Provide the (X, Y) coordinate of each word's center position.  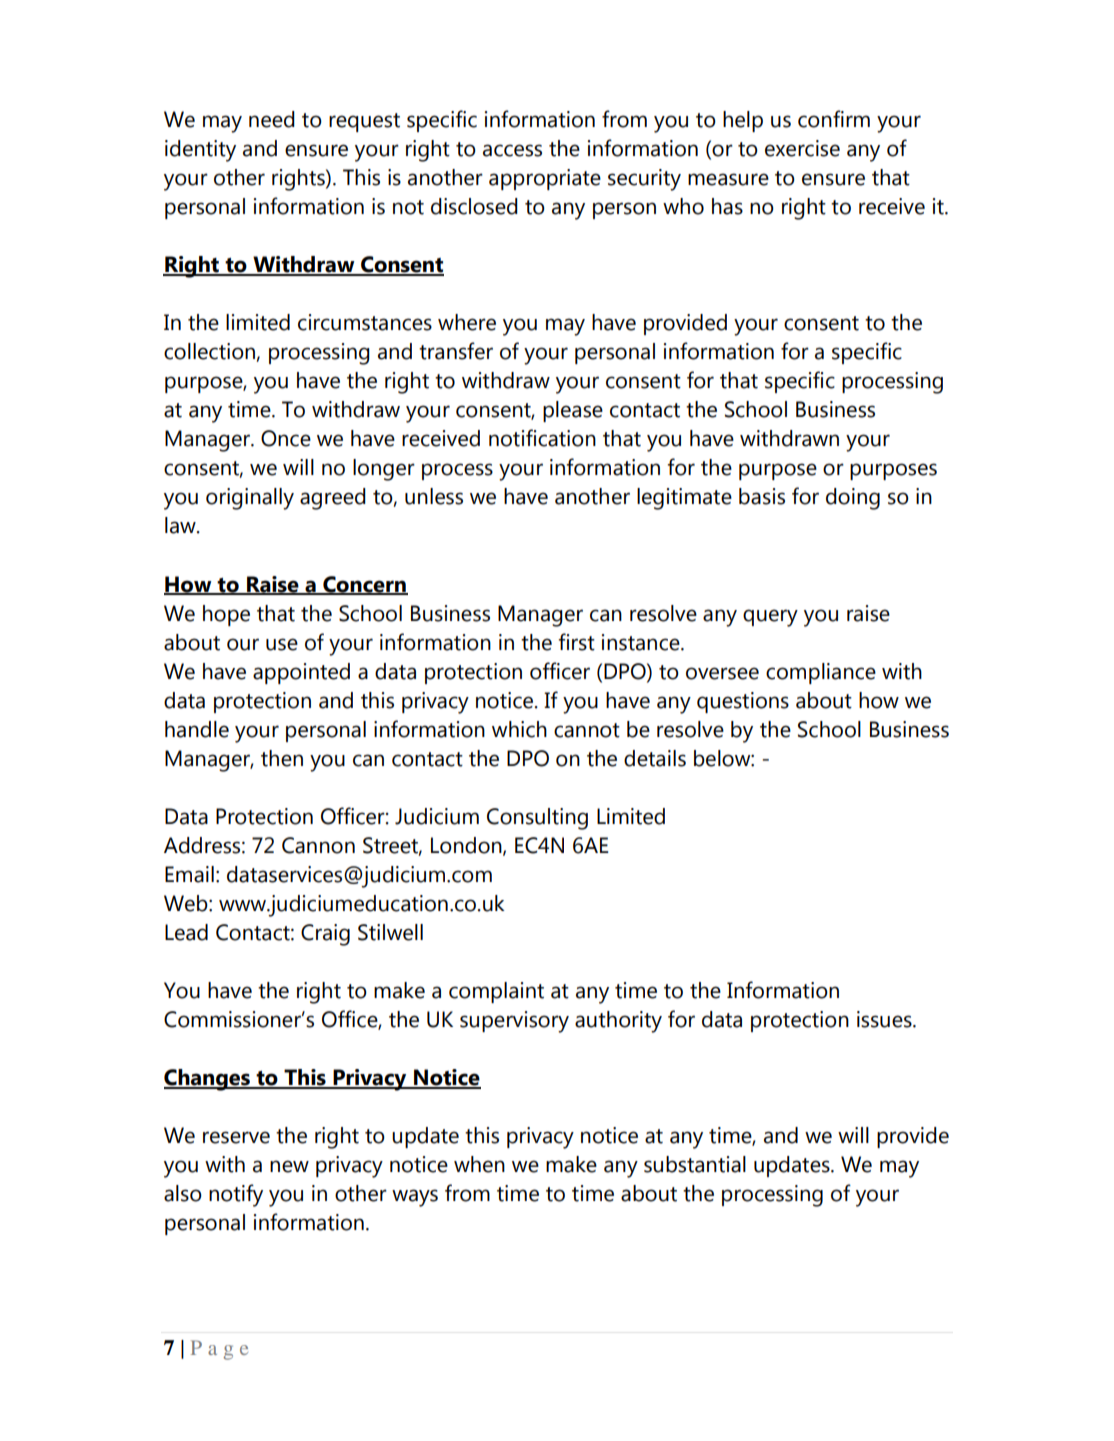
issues (885, 1019)
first (576, 642)
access (512, 150)
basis (762, 496)
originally (250, 499)
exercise (802, 148)
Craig (325, 935)
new (289, 1166)
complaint (496, 992)
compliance (821, 673)
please (573, 411)
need (272, 119)
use (282, 644)
